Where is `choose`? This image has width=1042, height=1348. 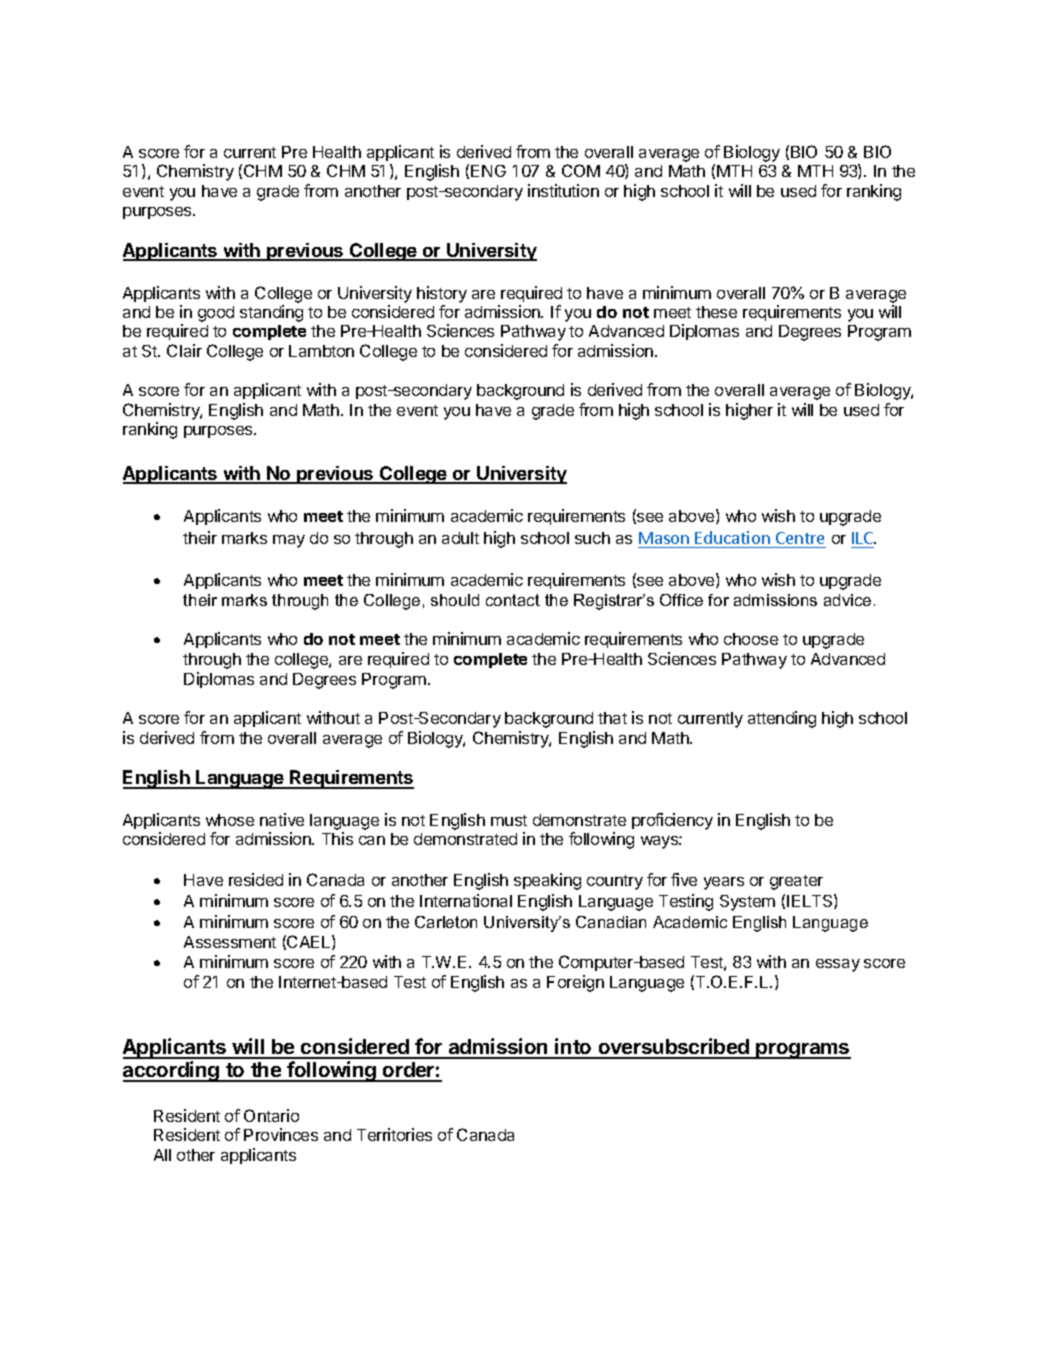 choose is located at coordinates (751, 639).
